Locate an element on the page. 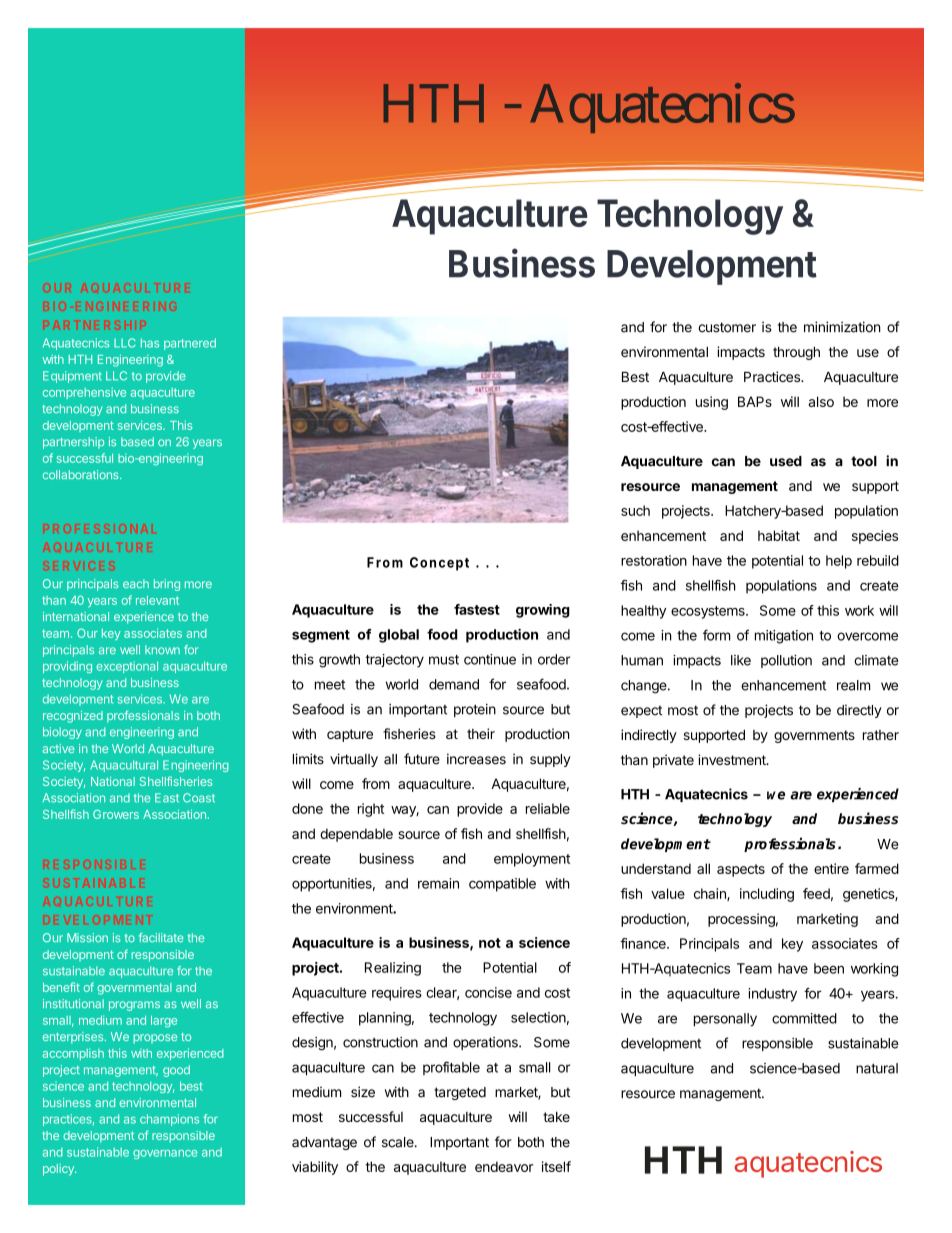  governments is located at coordinates (814, 736).
